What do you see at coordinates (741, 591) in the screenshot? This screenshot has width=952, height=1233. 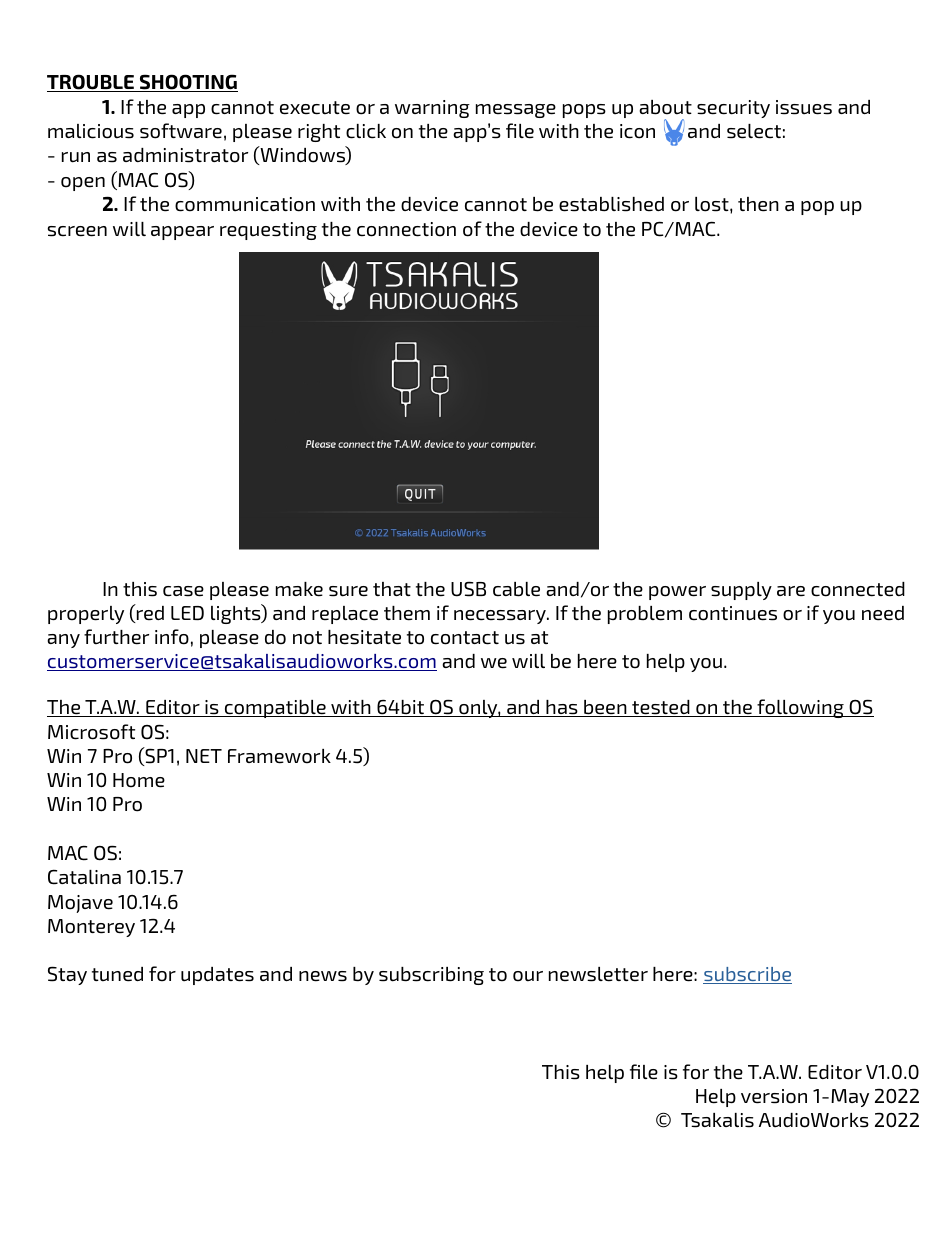 I see `supply` at bounding box center [741, 591].
